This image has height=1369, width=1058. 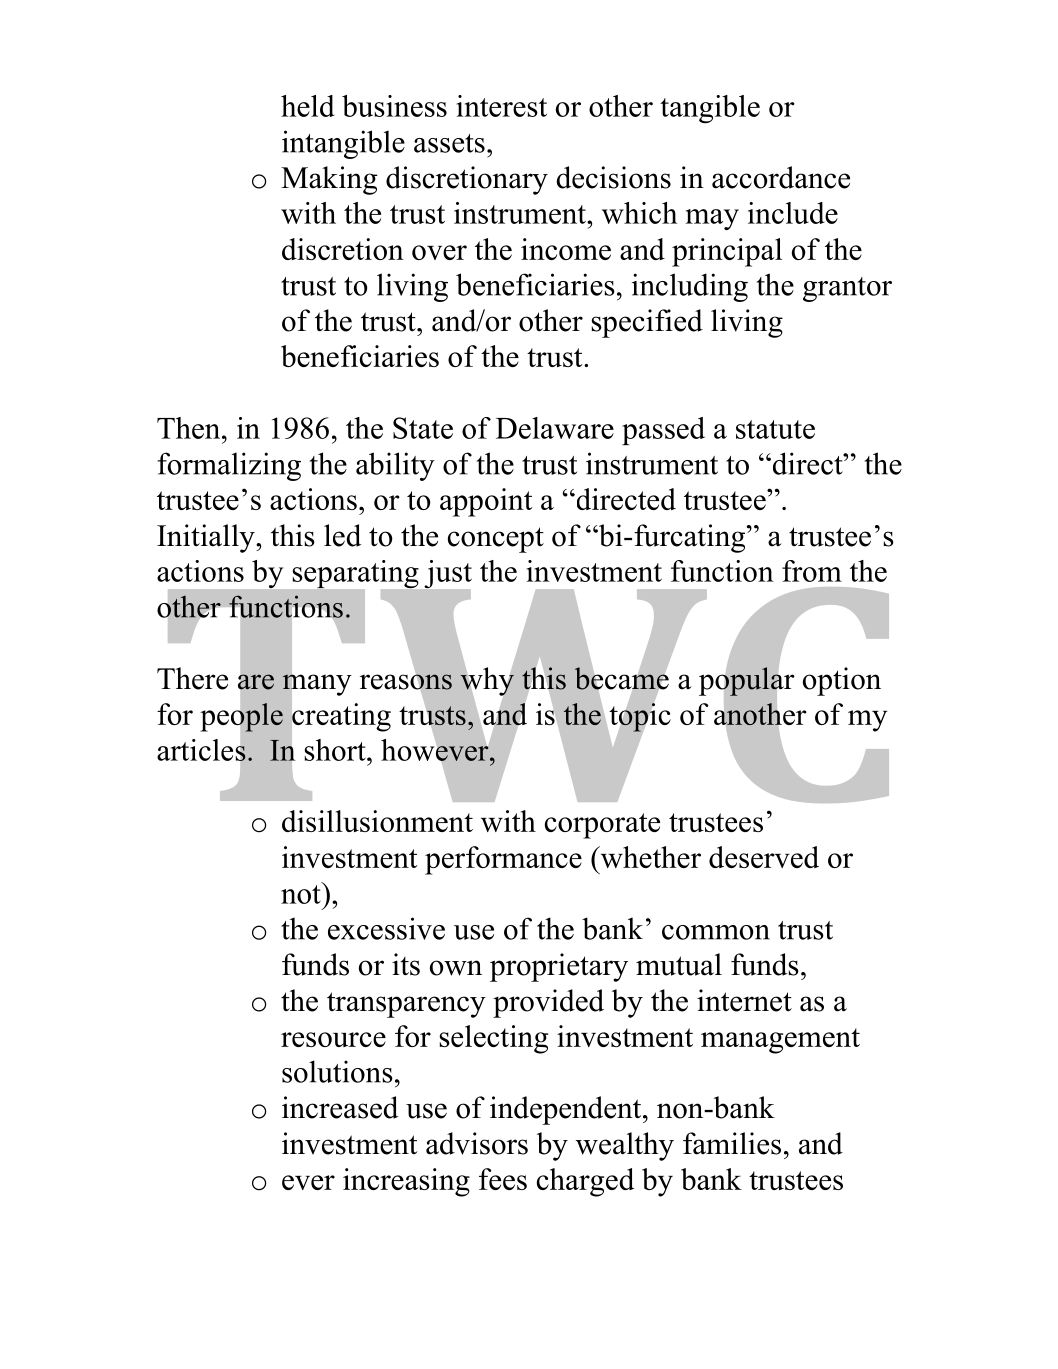 What do you see at coordinates (496, 540) in the image?
I see `concept` at bounding box center [496, 540].
